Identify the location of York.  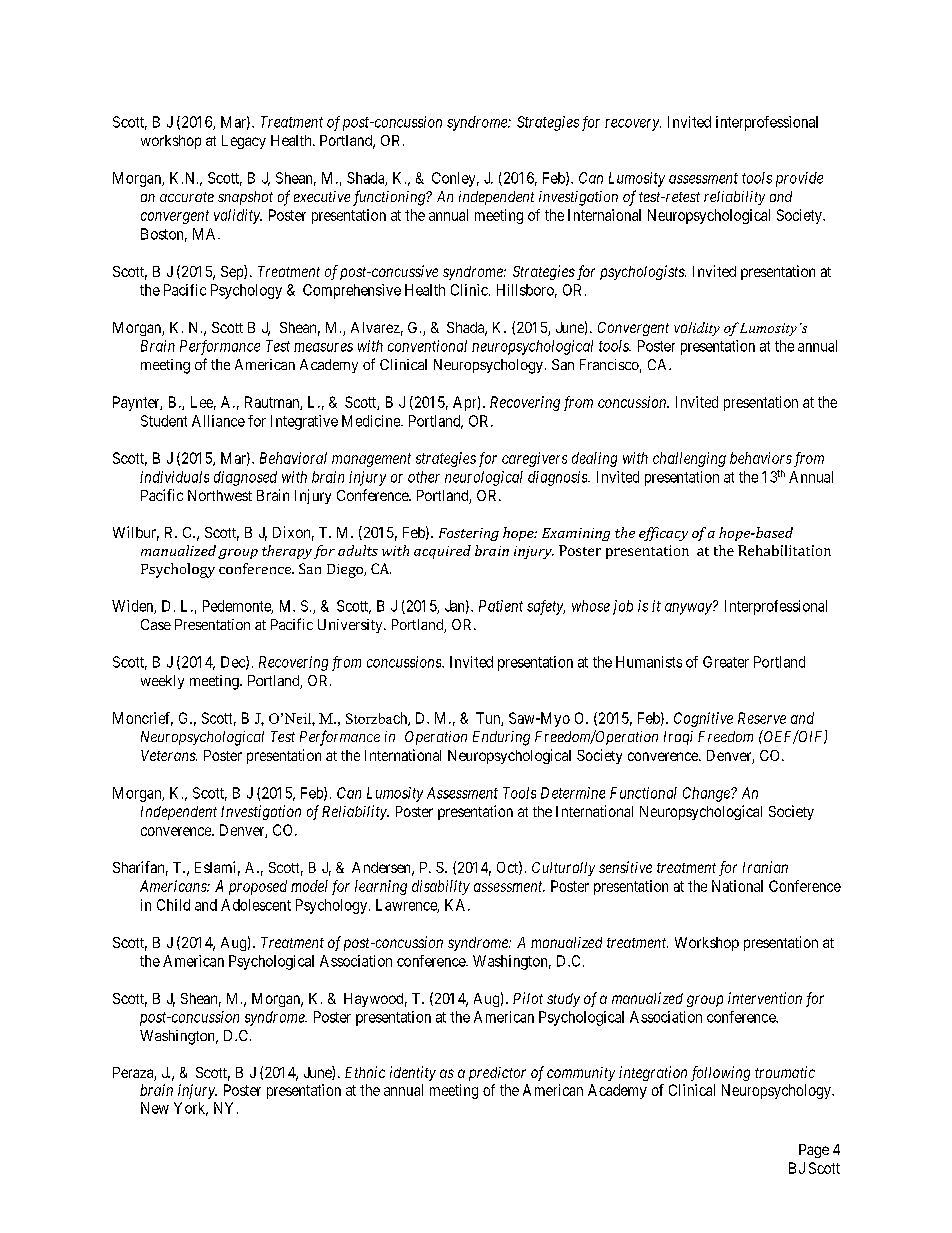
(191, 1109).
